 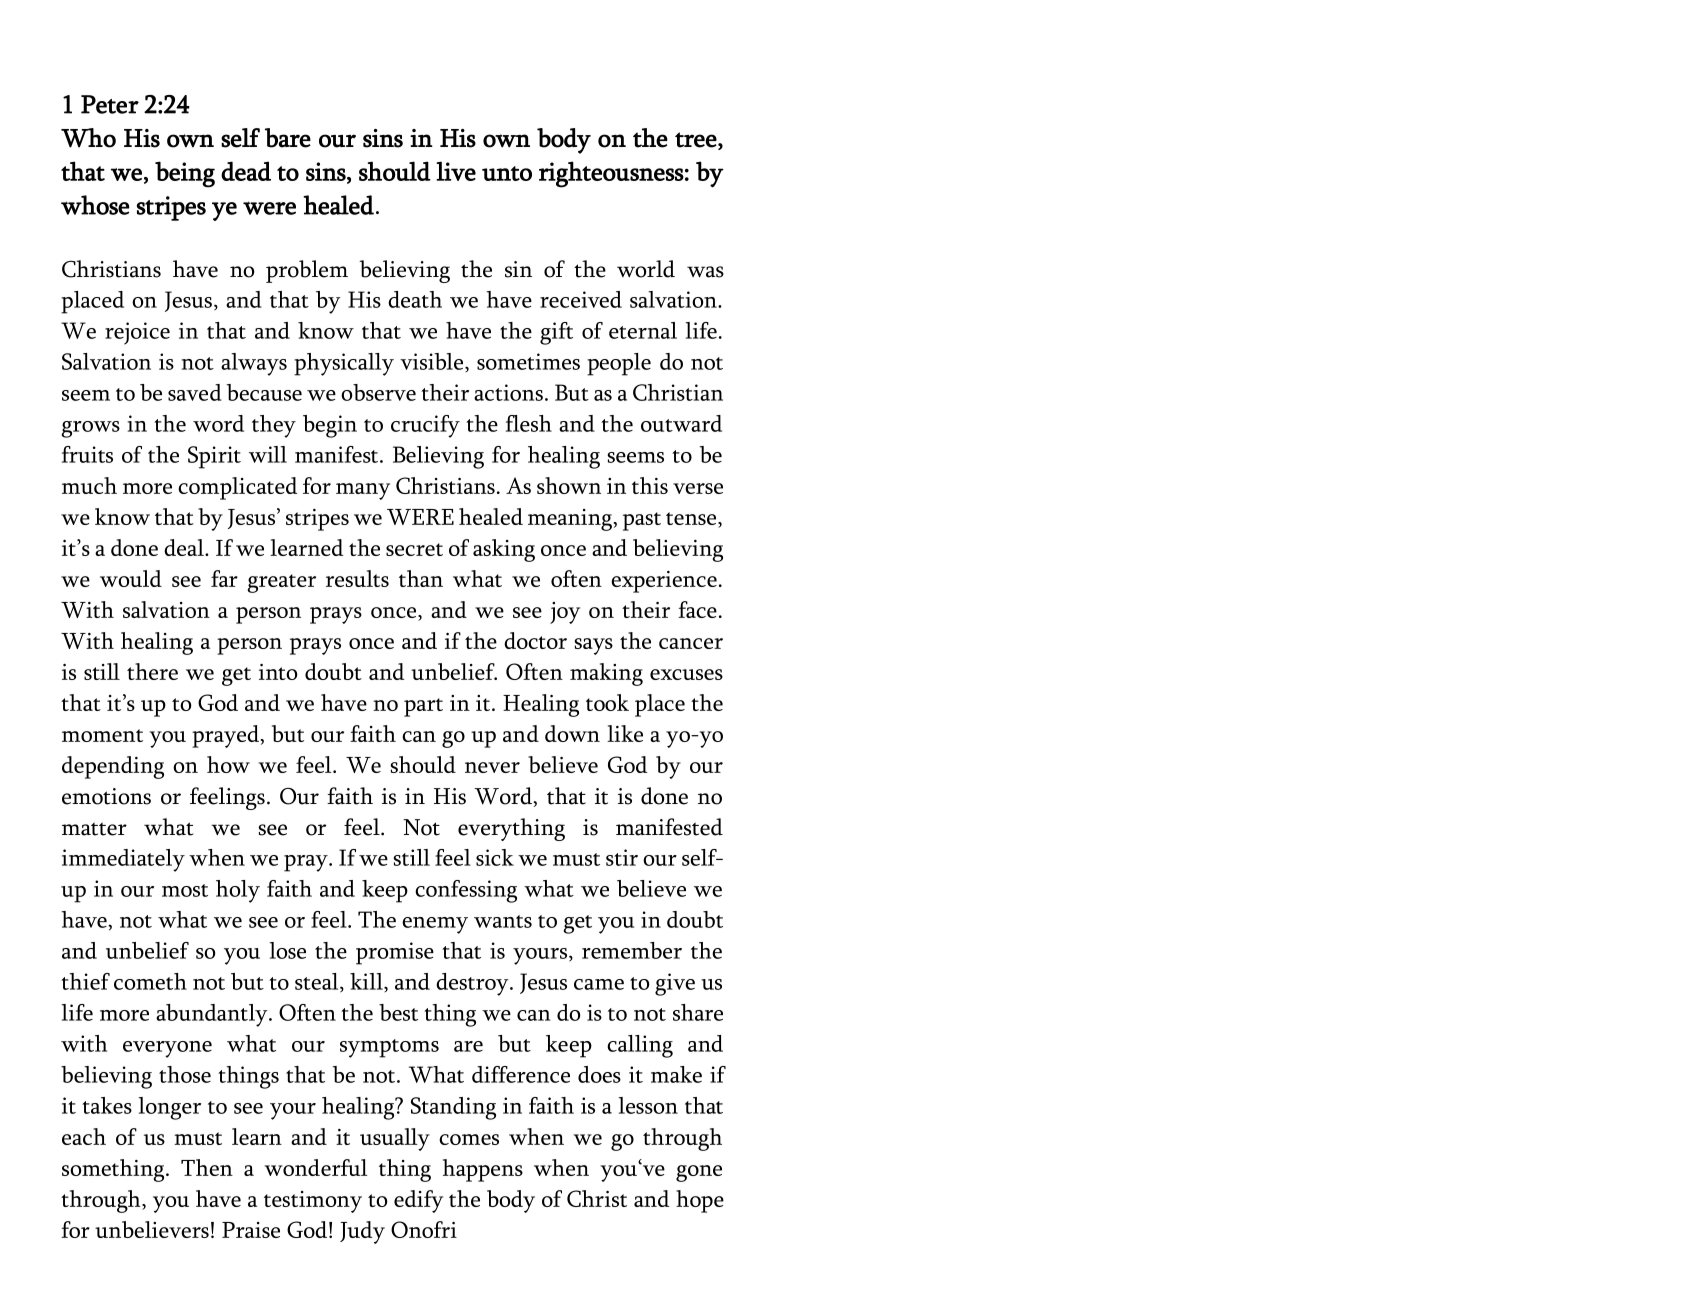 What do you see at coordinates (611, 174) in the page?
I see `righteousness` at bounding box center [611, 174].
